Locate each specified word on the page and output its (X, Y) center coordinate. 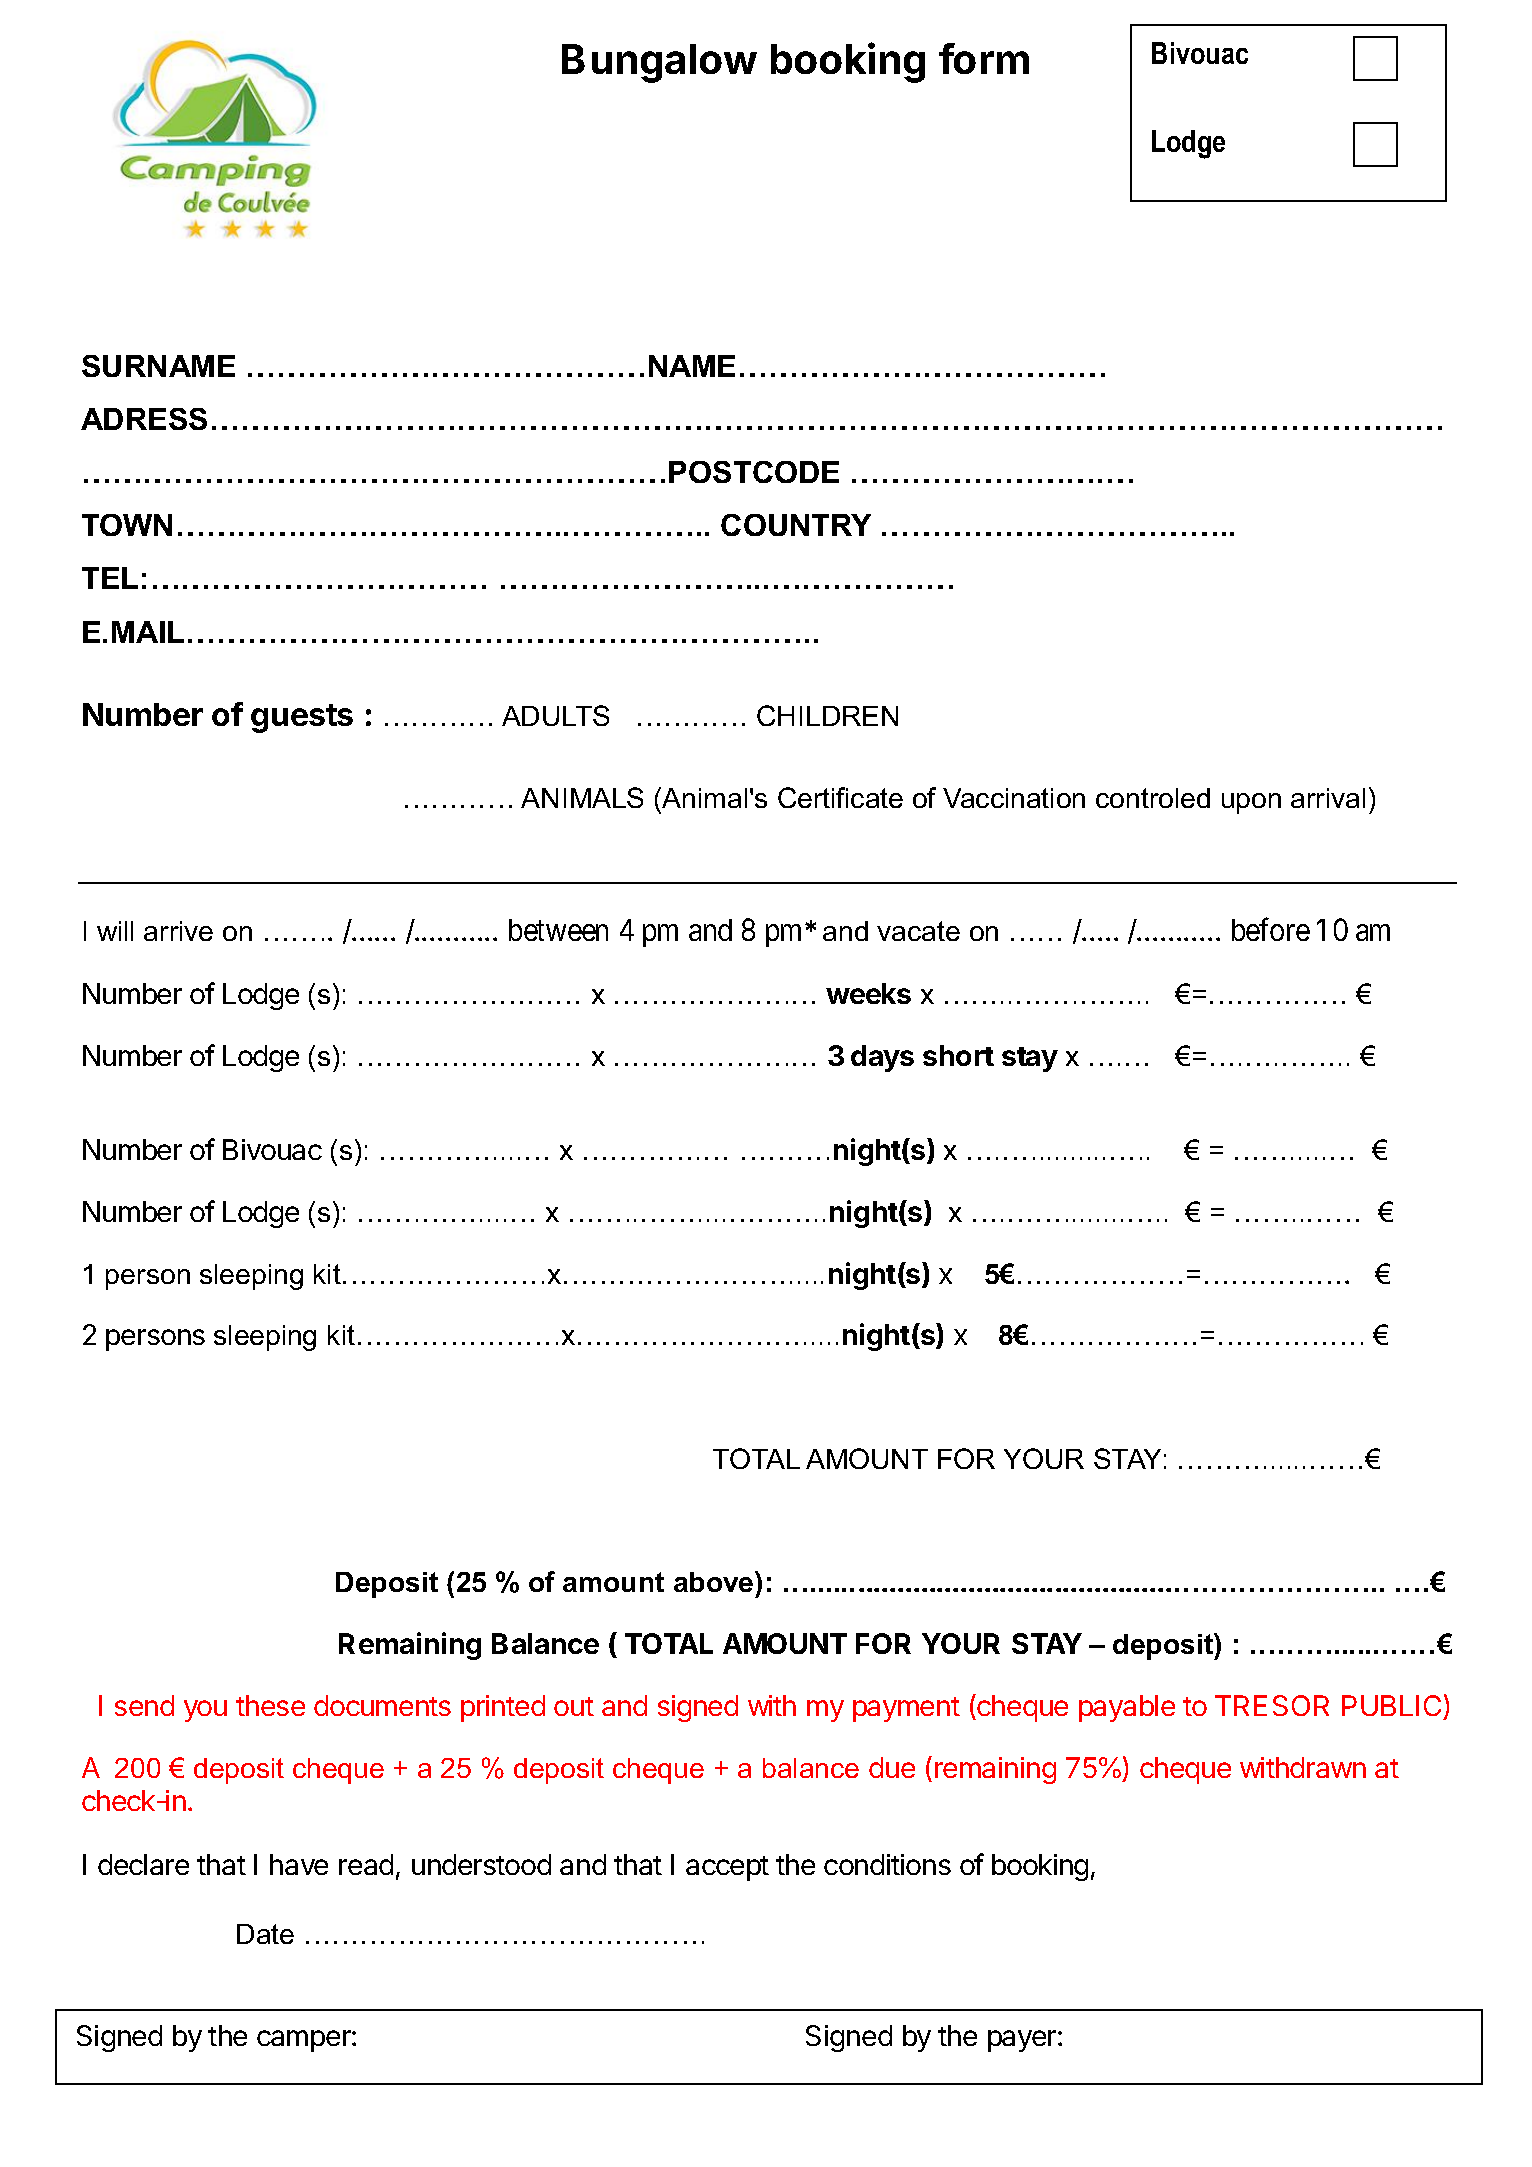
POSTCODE (754, 472)
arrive (178, 931)
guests (302, 718)
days (882, 1058)
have (299, 1864)
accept (727, 1868)
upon (1251, 803)
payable (1127, 1708)
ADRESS (144, 419)
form (984, 58)
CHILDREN (827, 715)
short (958, 1055)
